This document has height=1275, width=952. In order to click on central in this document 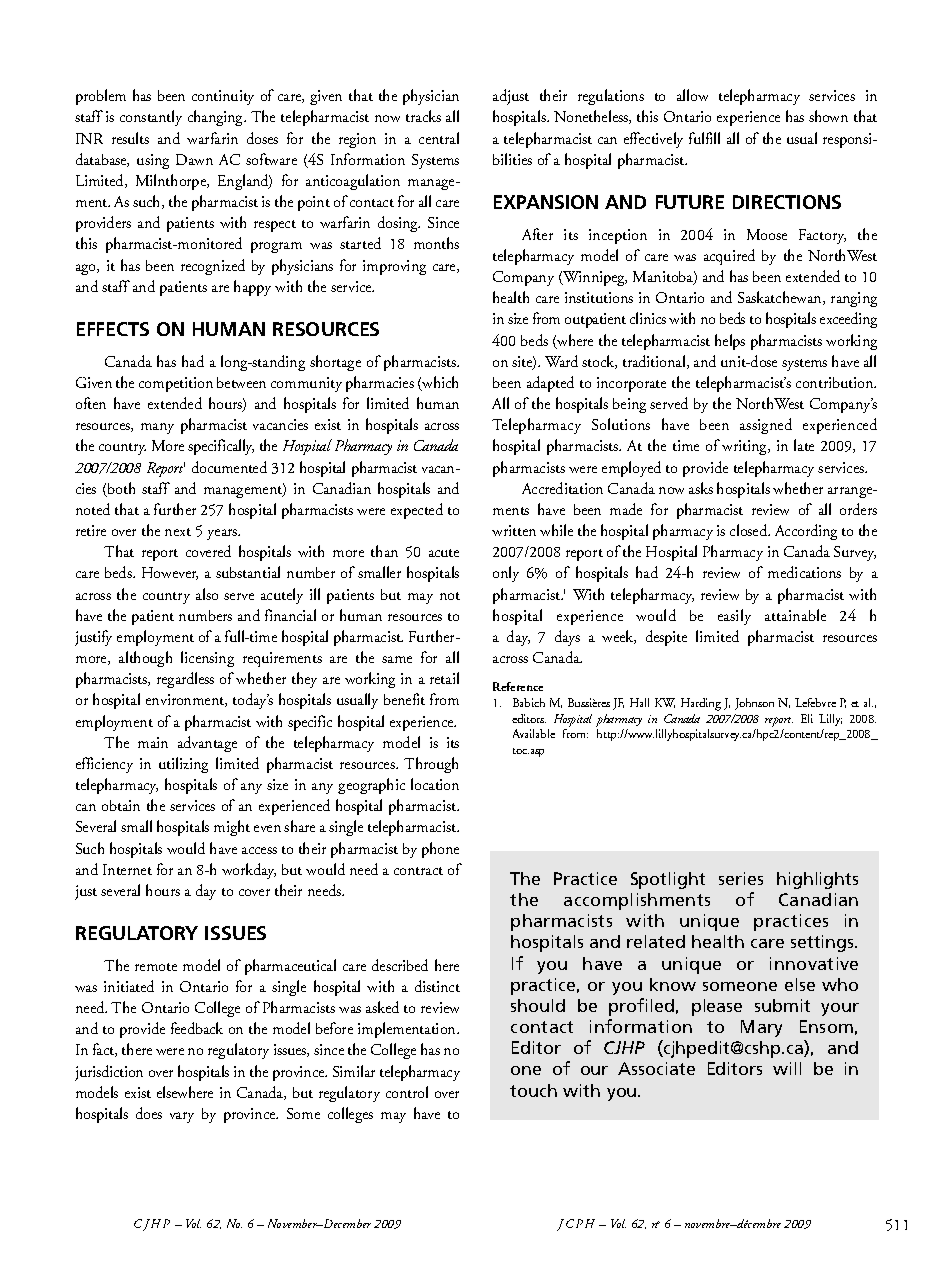, I will do `click(439, 138)`.
